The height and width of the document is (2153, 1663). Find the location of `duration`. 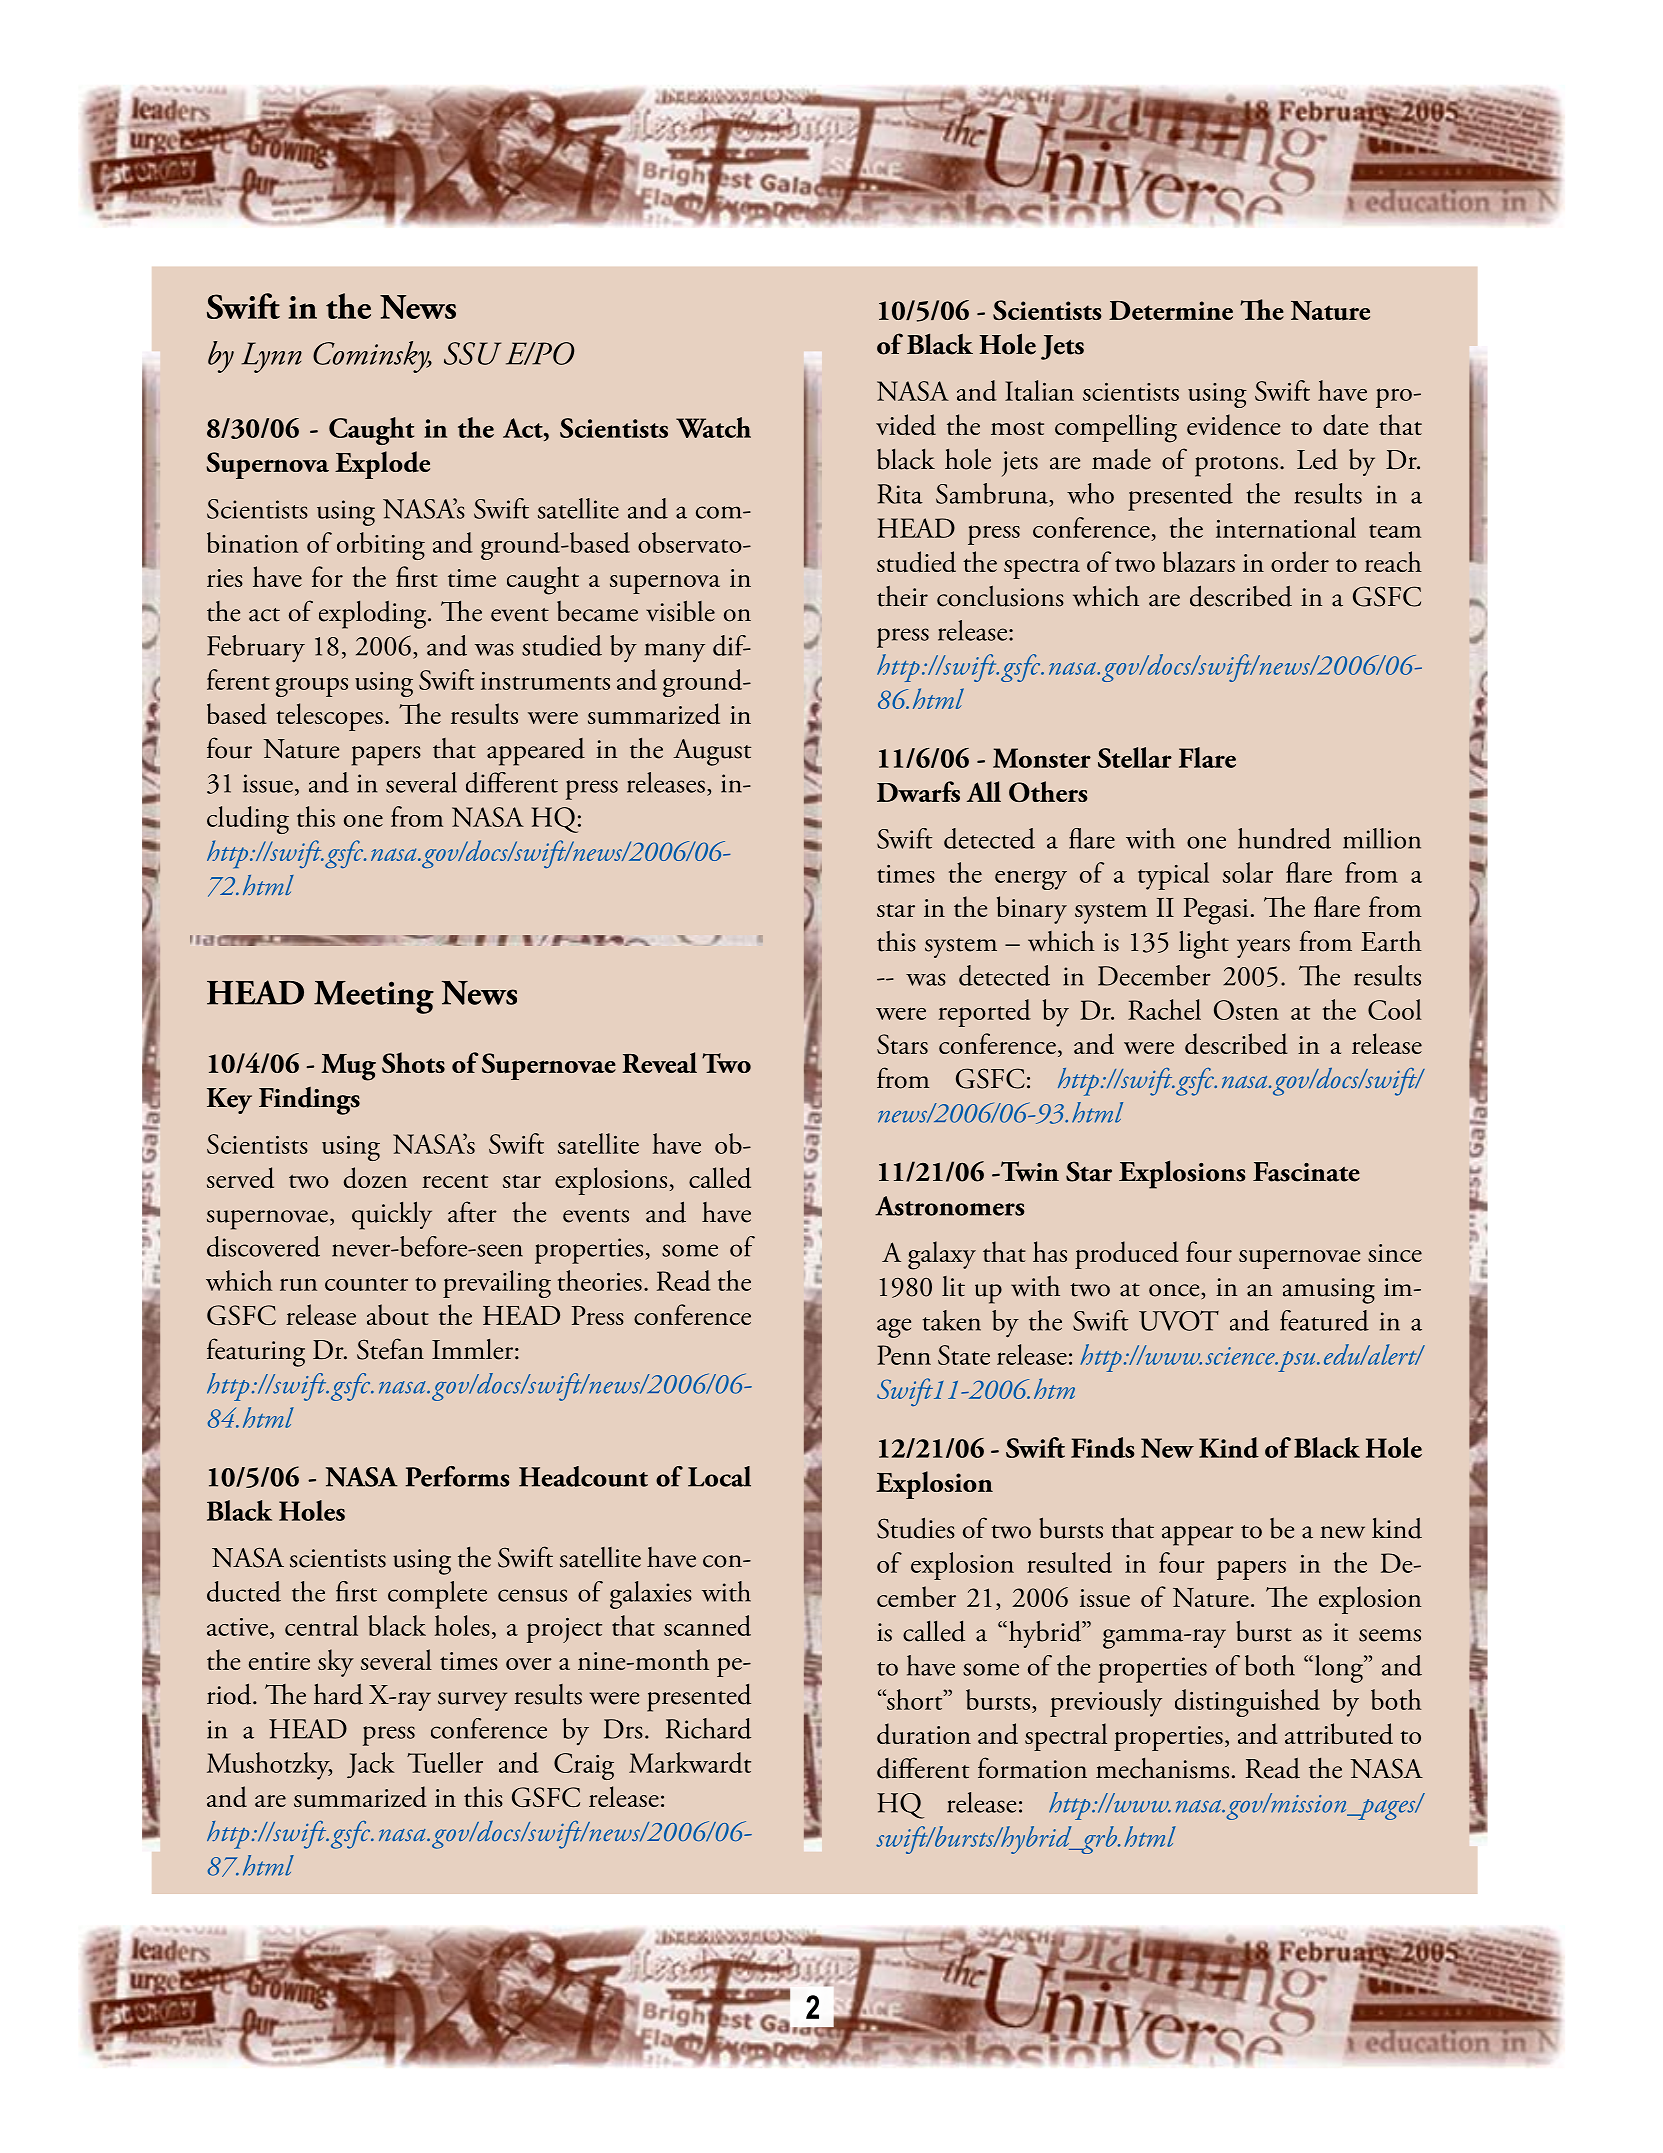

duration is located at coordinates (924, 1734).
